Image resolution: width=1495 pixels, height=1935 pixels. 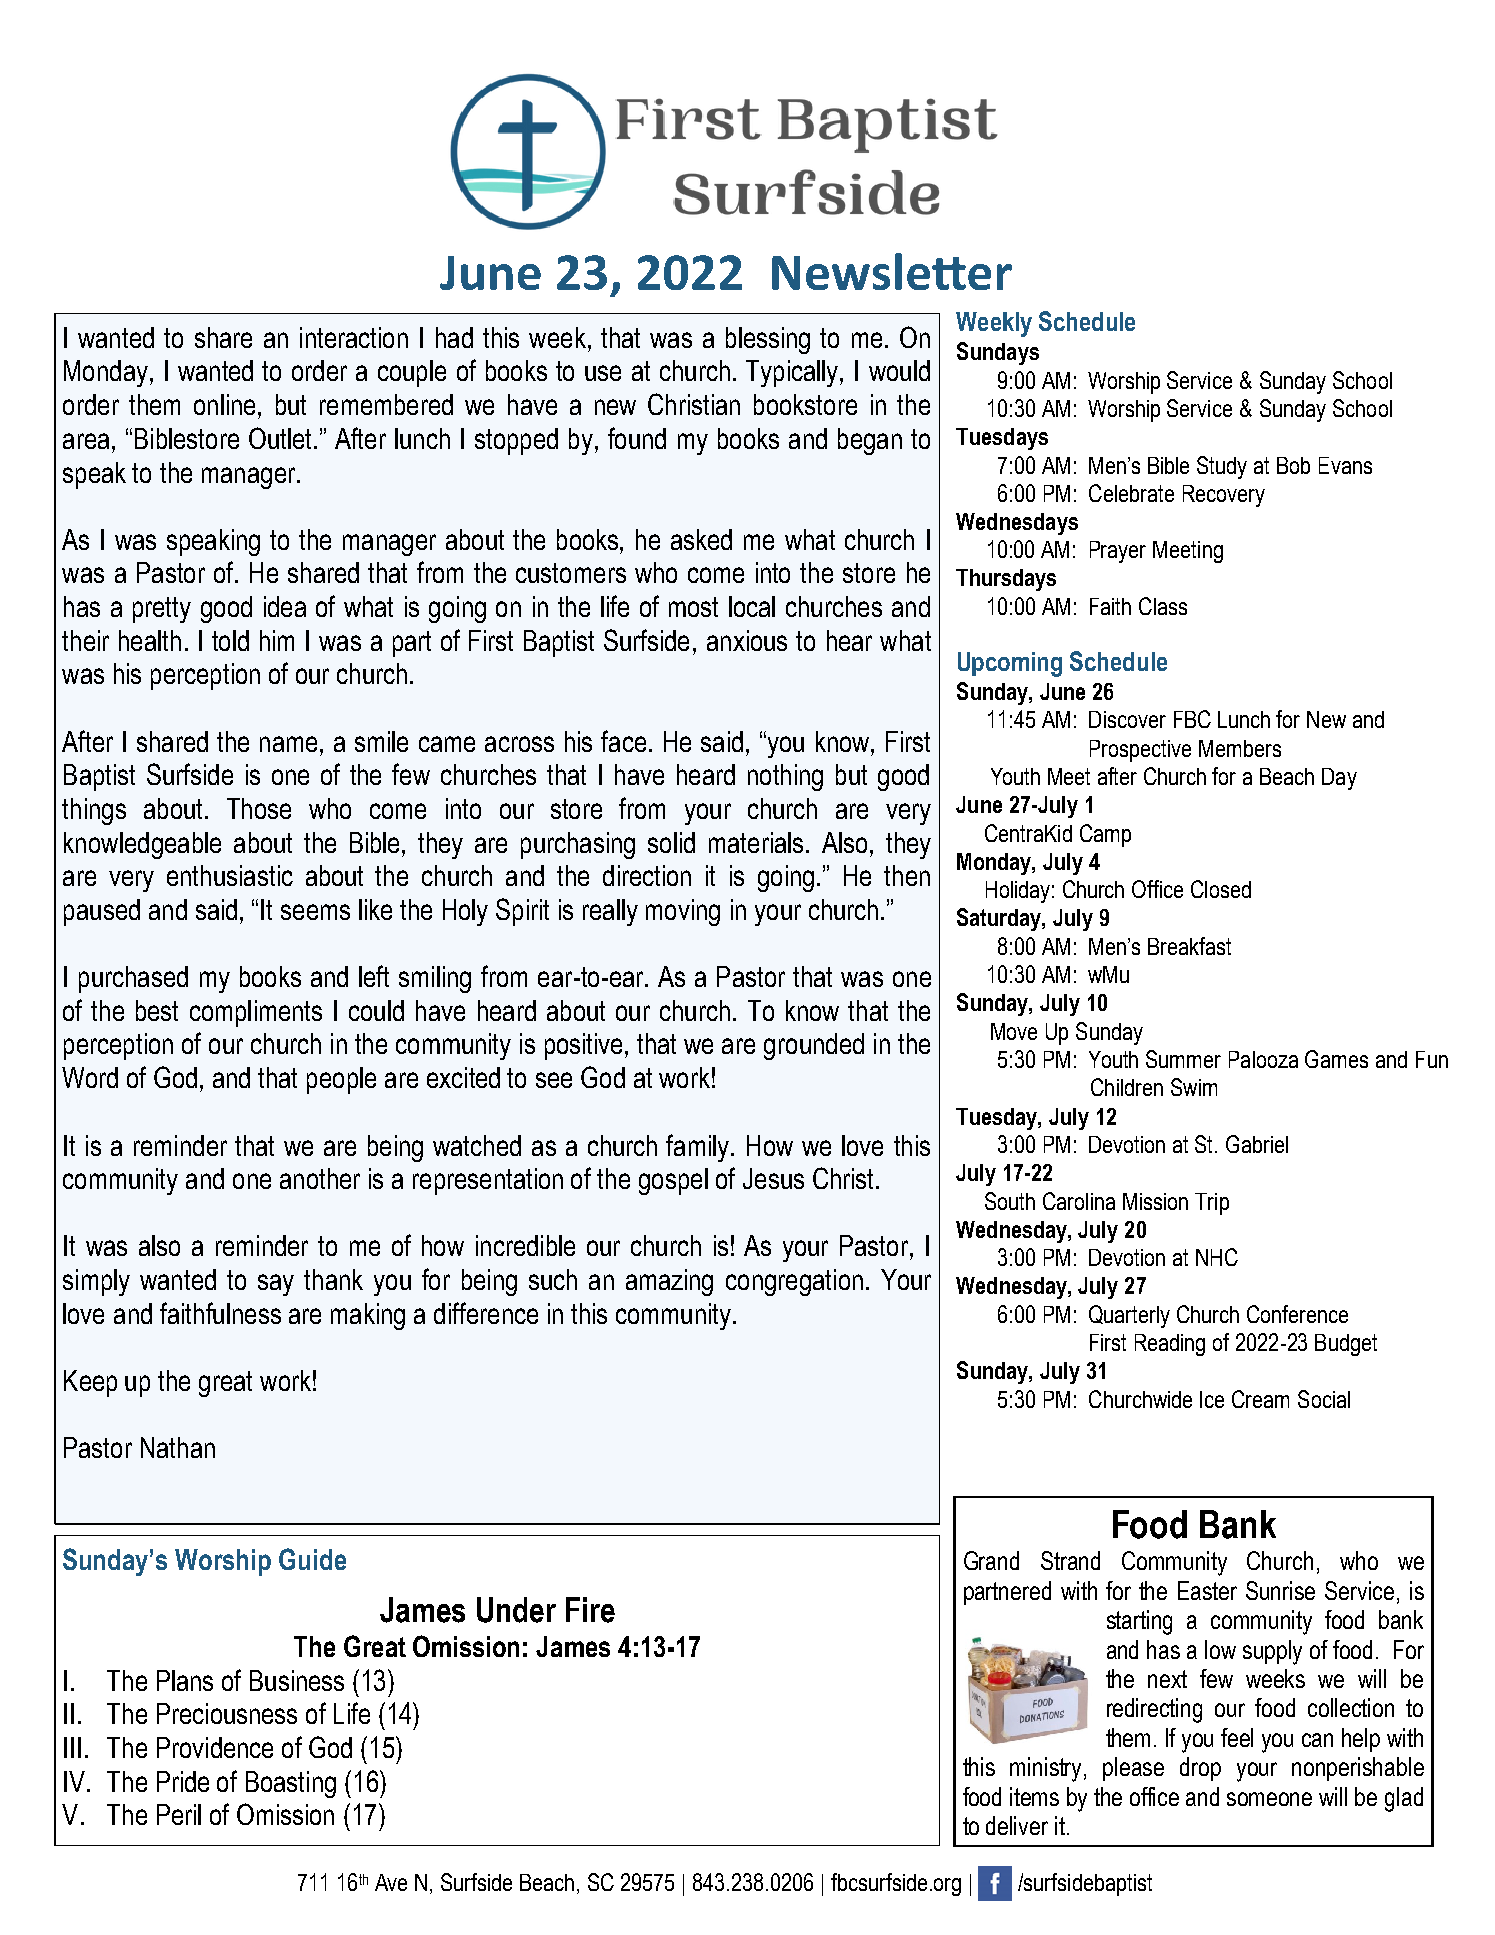 What do you see at coordinates (683, 912) in the screenshot?
I see `moving` at bounding box center [683, 912].
